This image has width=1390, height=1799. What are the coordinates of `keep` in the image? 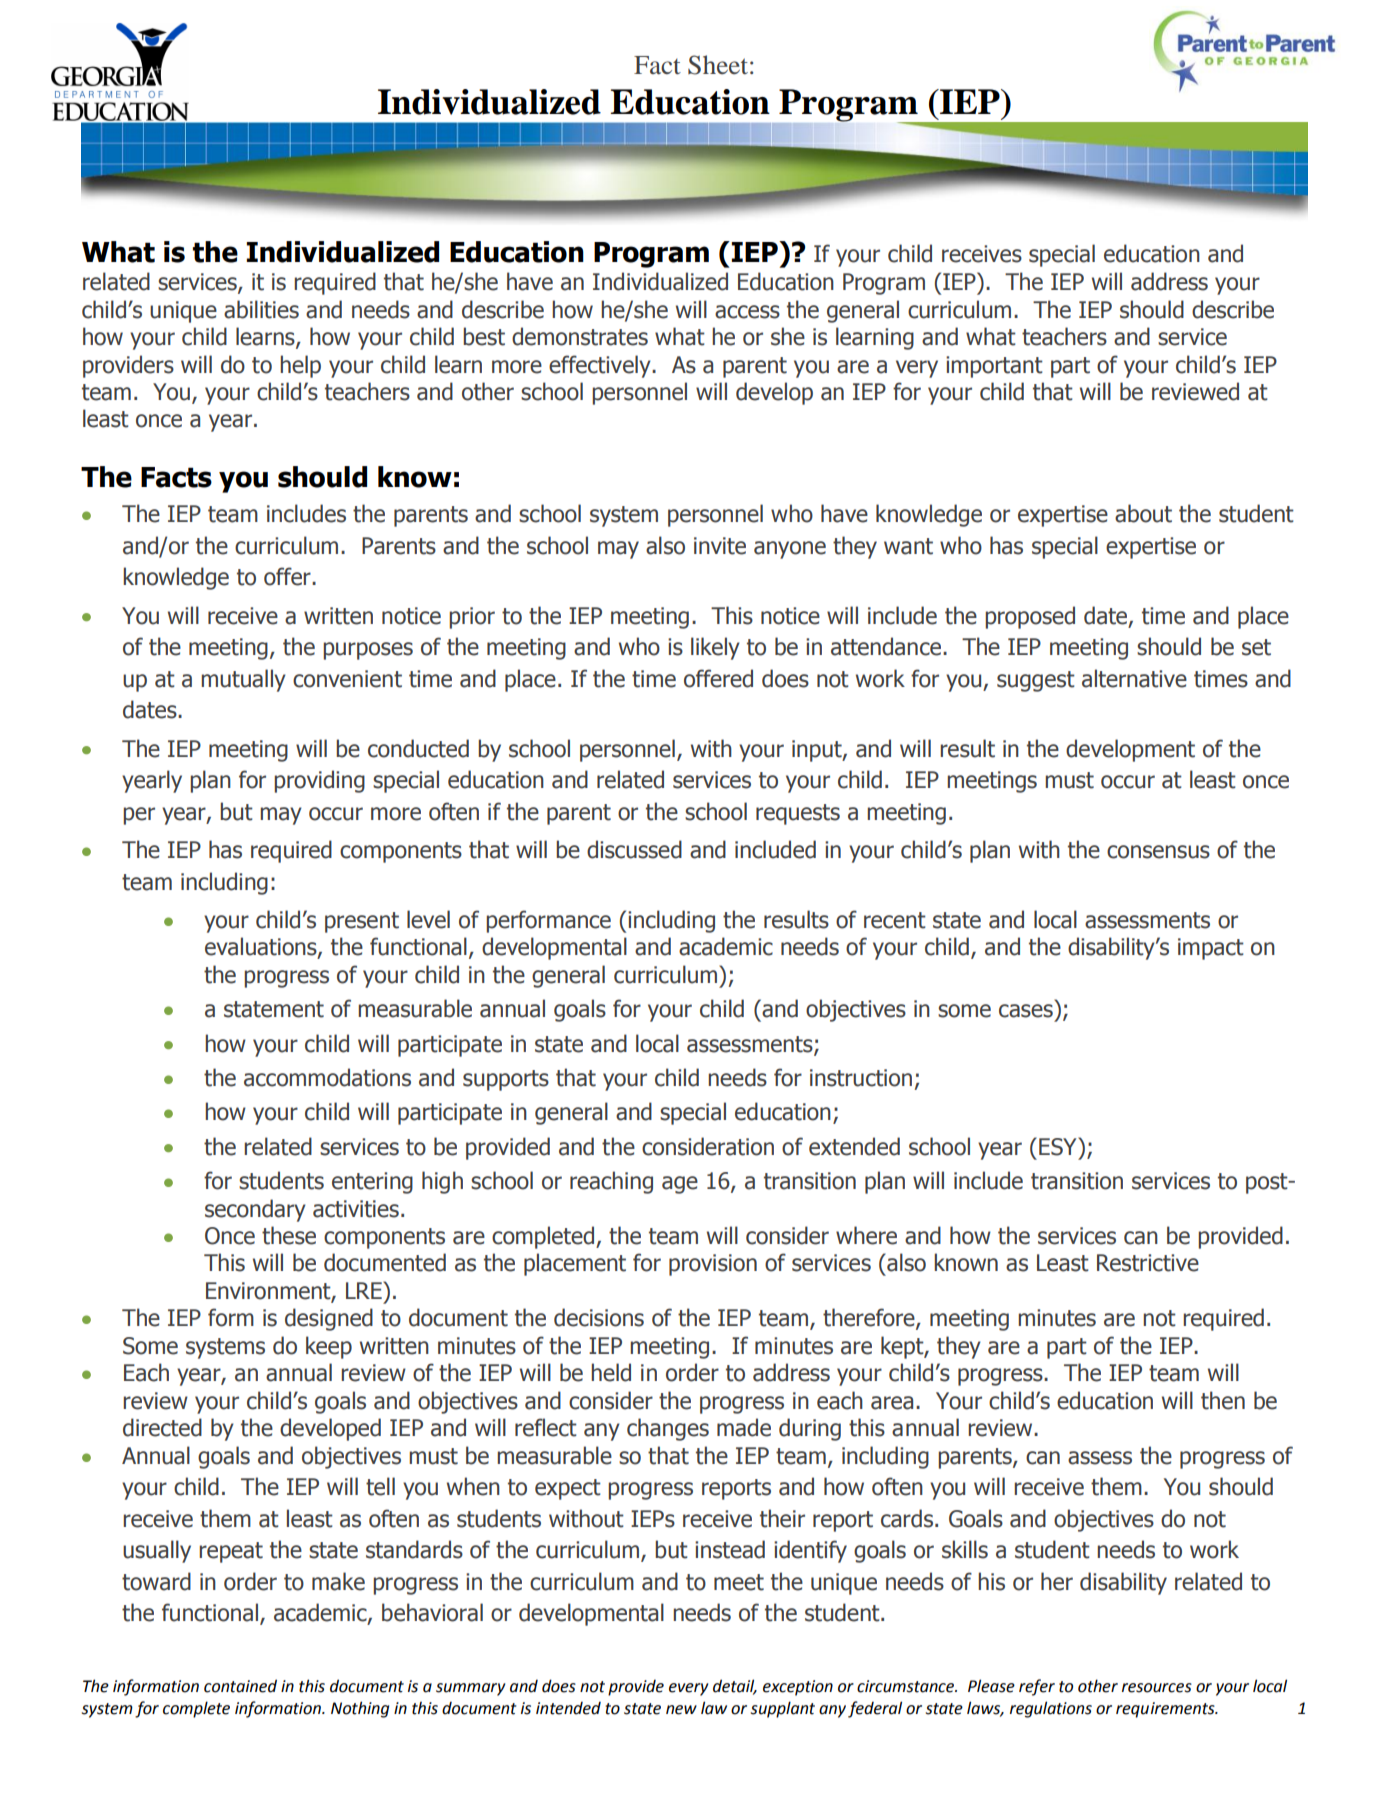 It's located at (329, 1347).
